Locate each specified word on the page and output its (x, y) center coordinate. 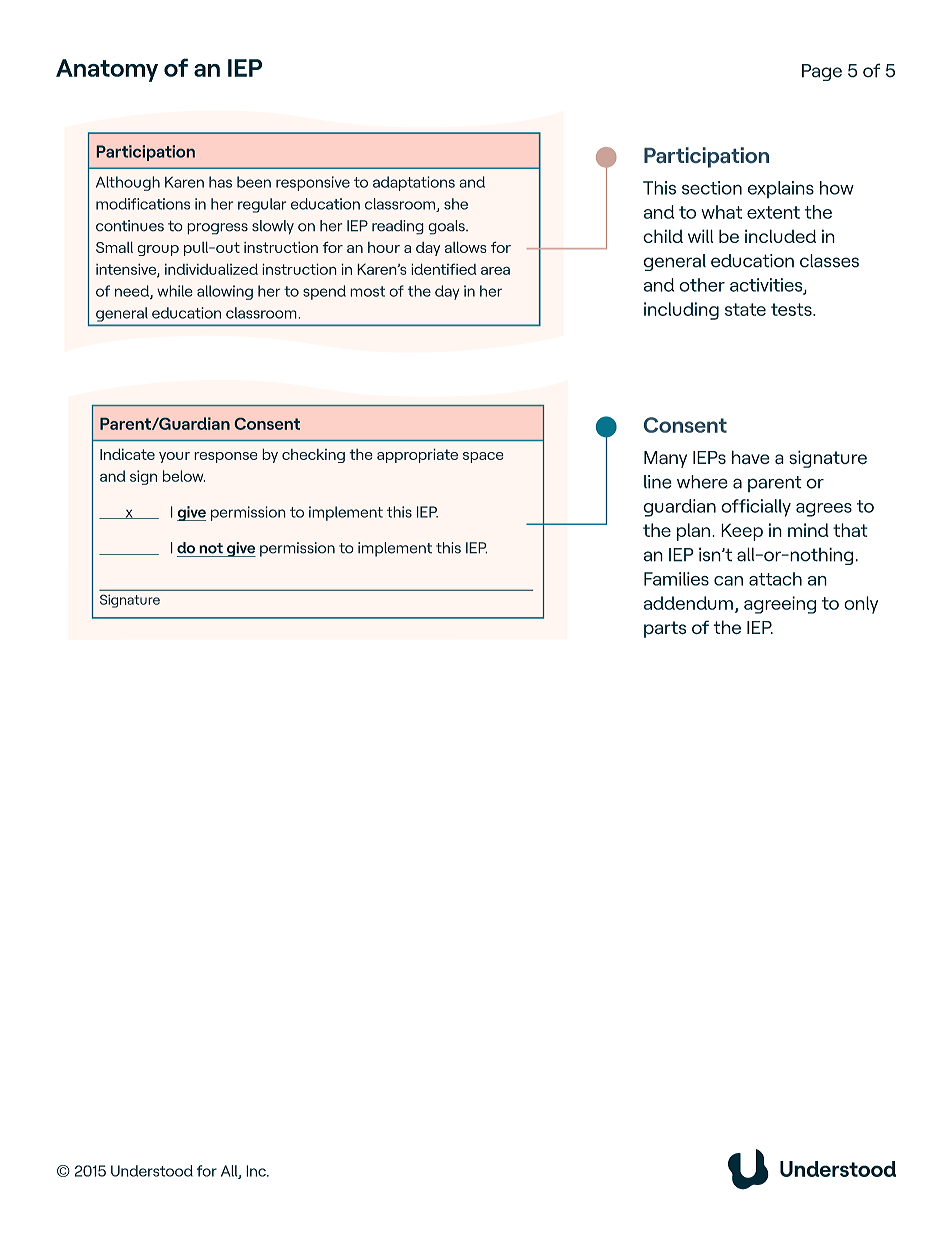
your (174, 457)
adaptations (414, 183)
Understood (152, 1171)
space (483, 457)
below (184, 476)
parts (665, 629)
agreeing (780, 605)
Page (822, 72)
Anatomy (107, 70)
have (751, 457)
